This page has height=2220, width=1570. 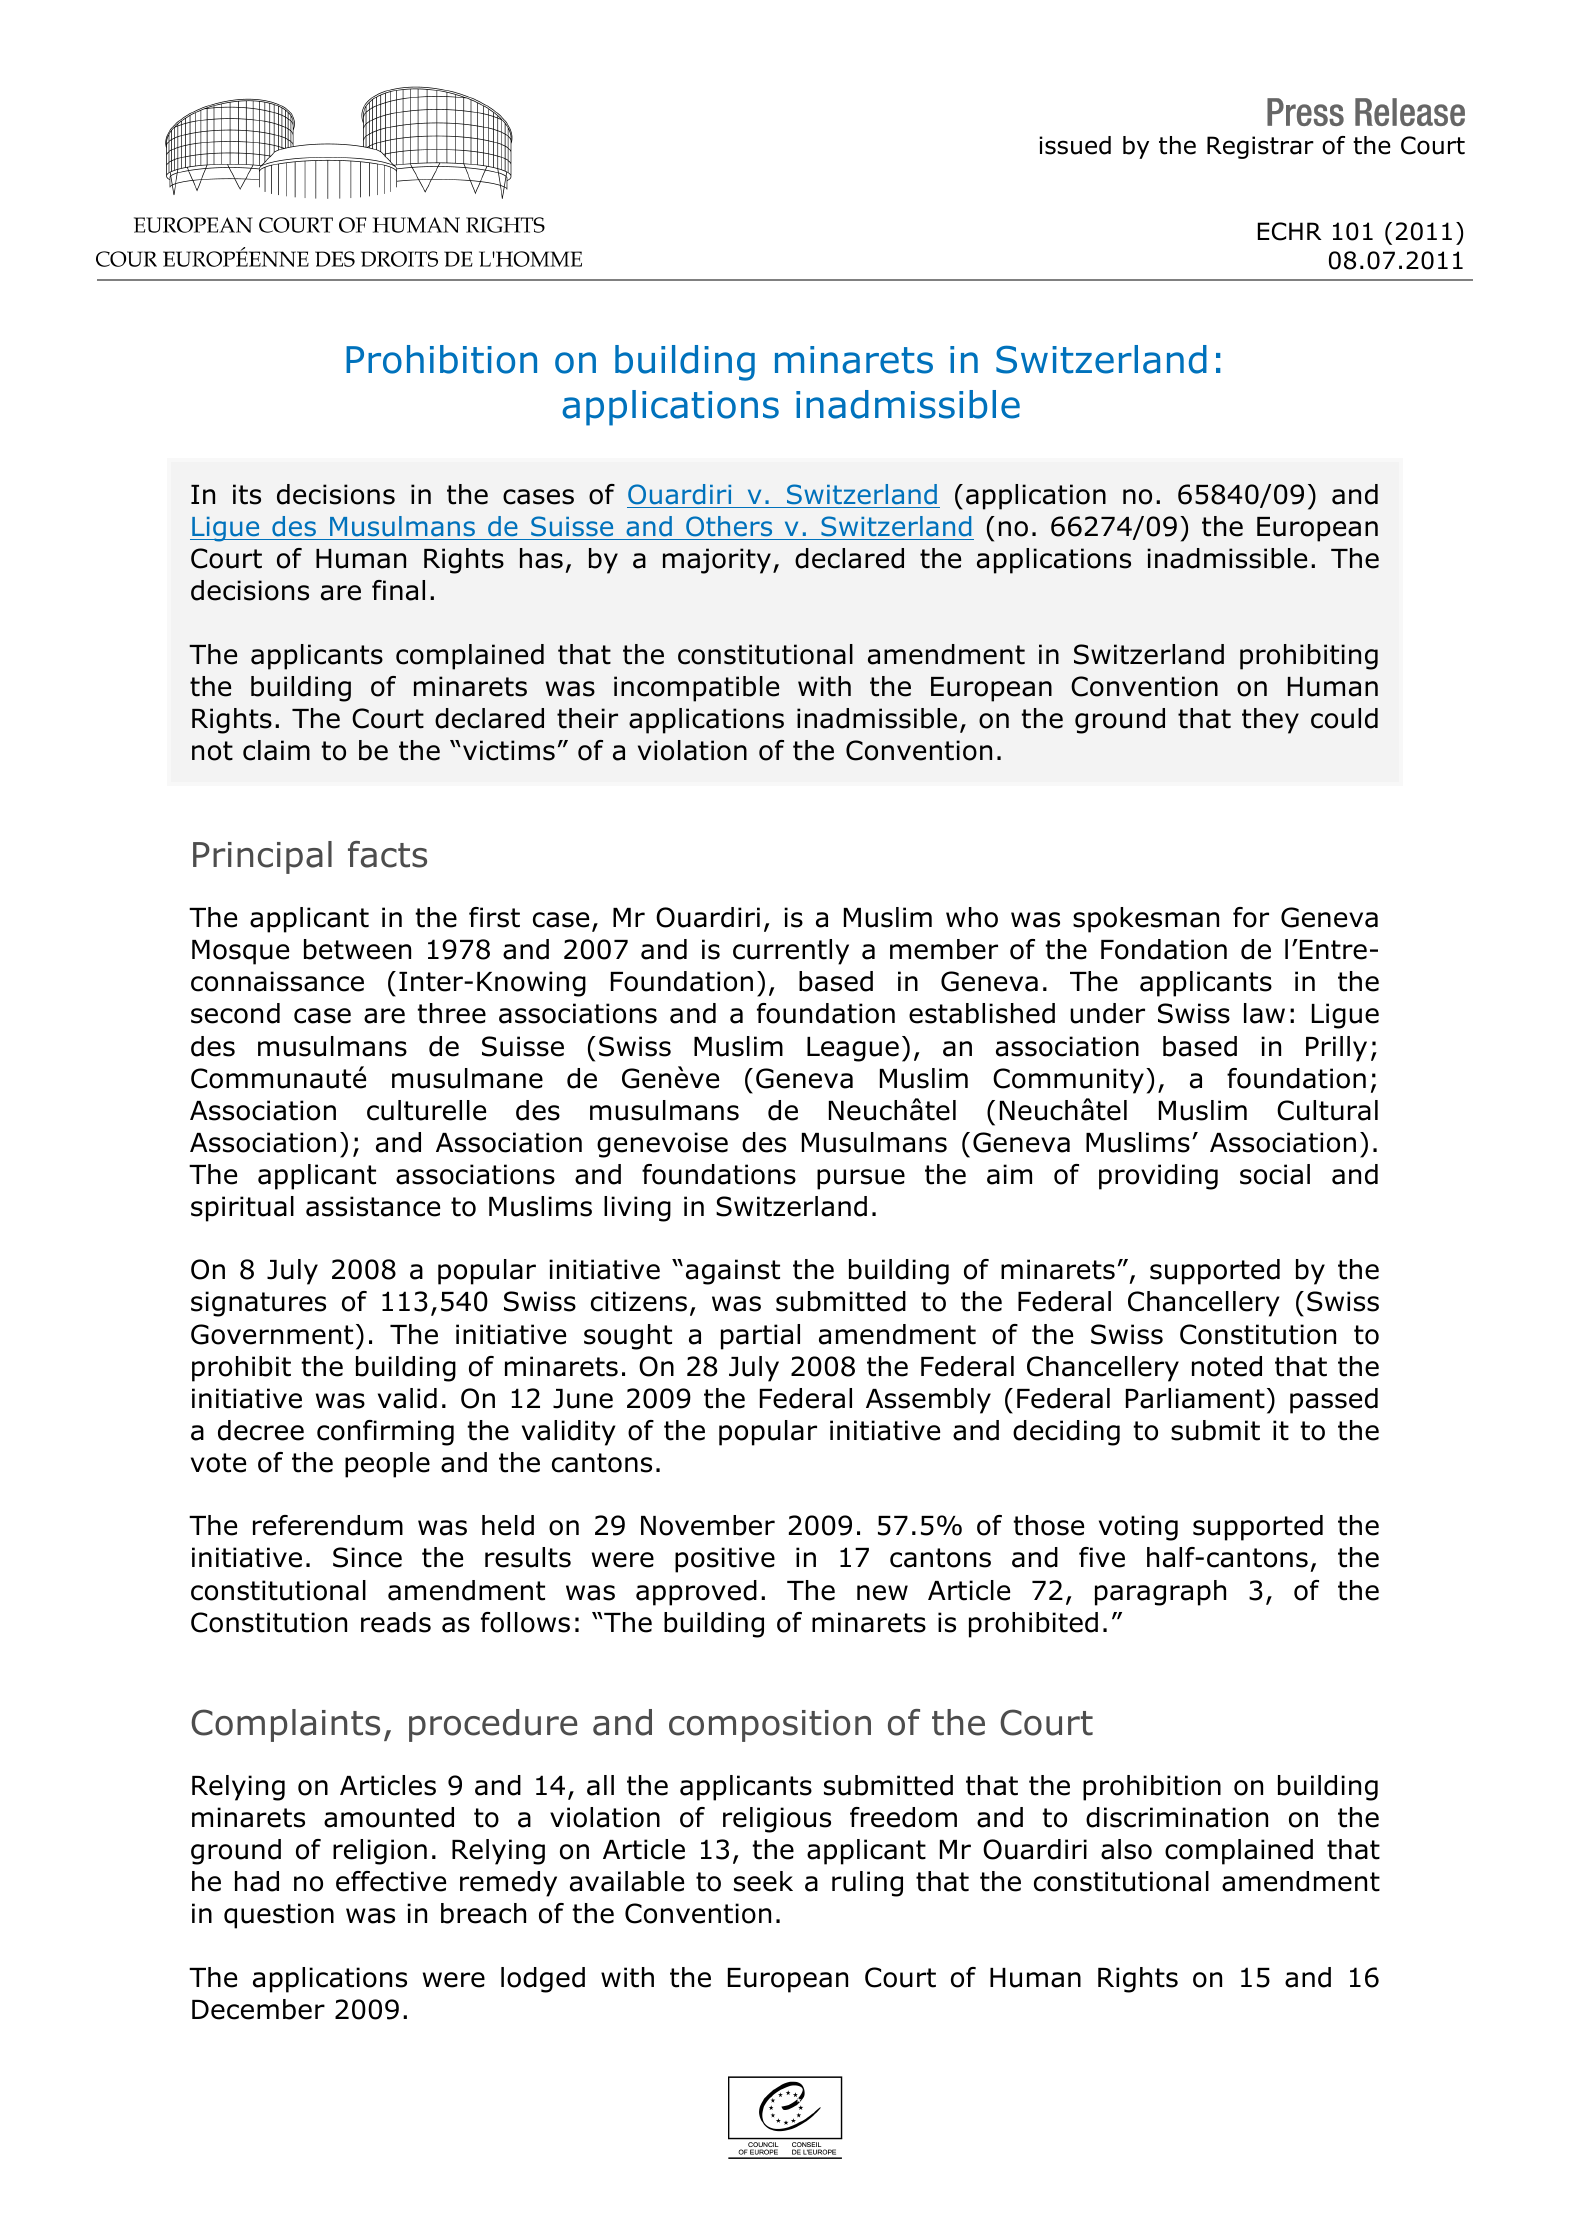 I want to click on law, so click(x=1264, y=1013).
